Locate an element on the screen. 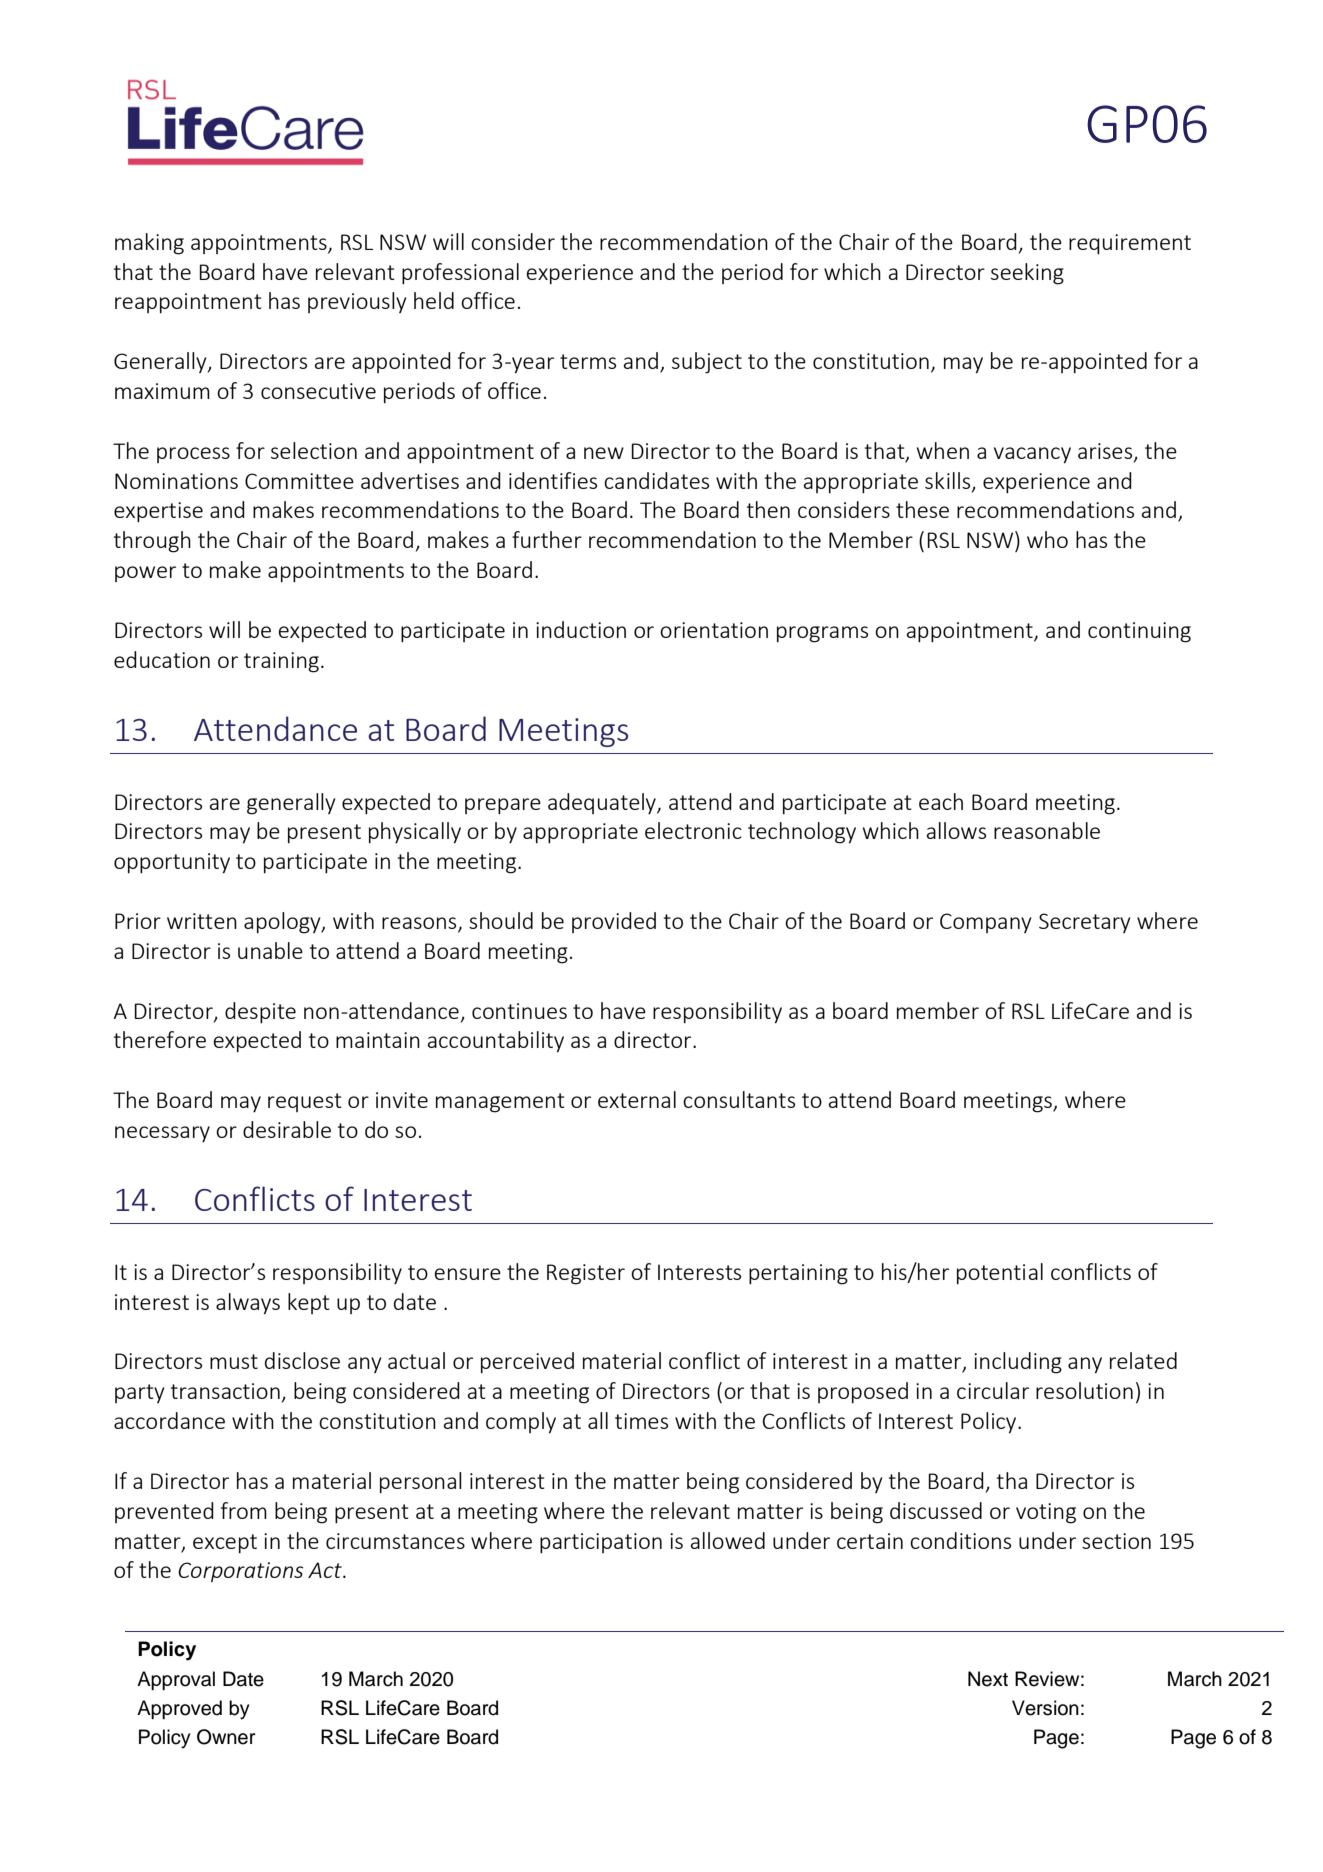 Image resolution: width=1323 pixels, height=1872 pixels. Company is located at coordinates (986, 923).
